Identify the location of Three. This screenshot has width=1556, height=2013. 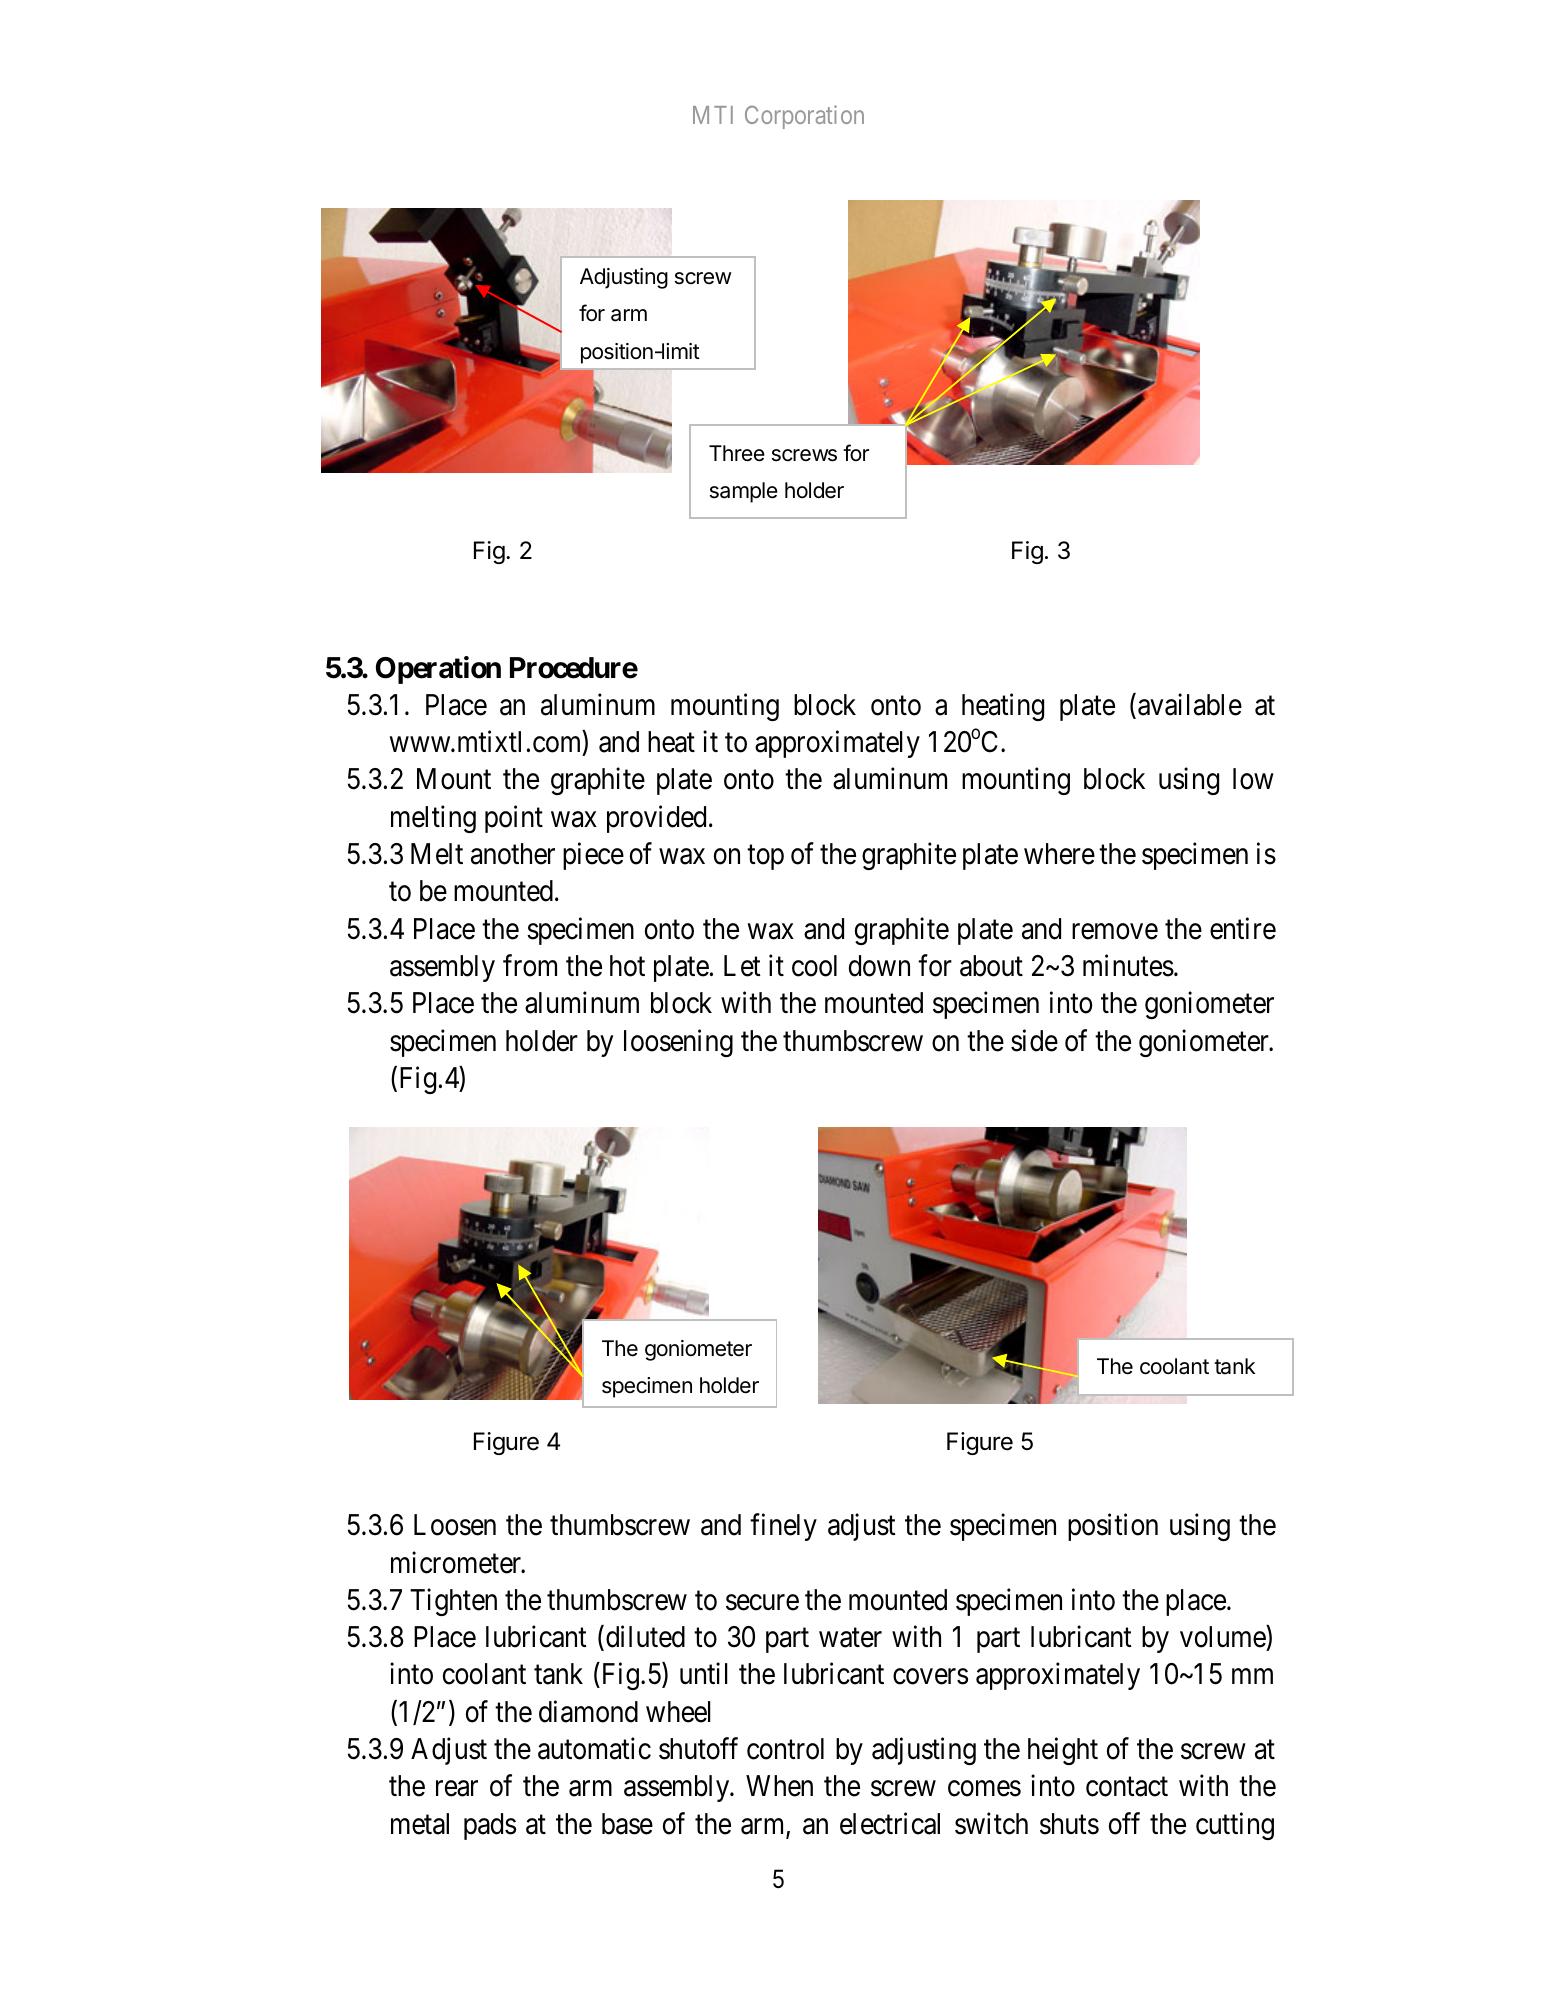
(737, 453).
